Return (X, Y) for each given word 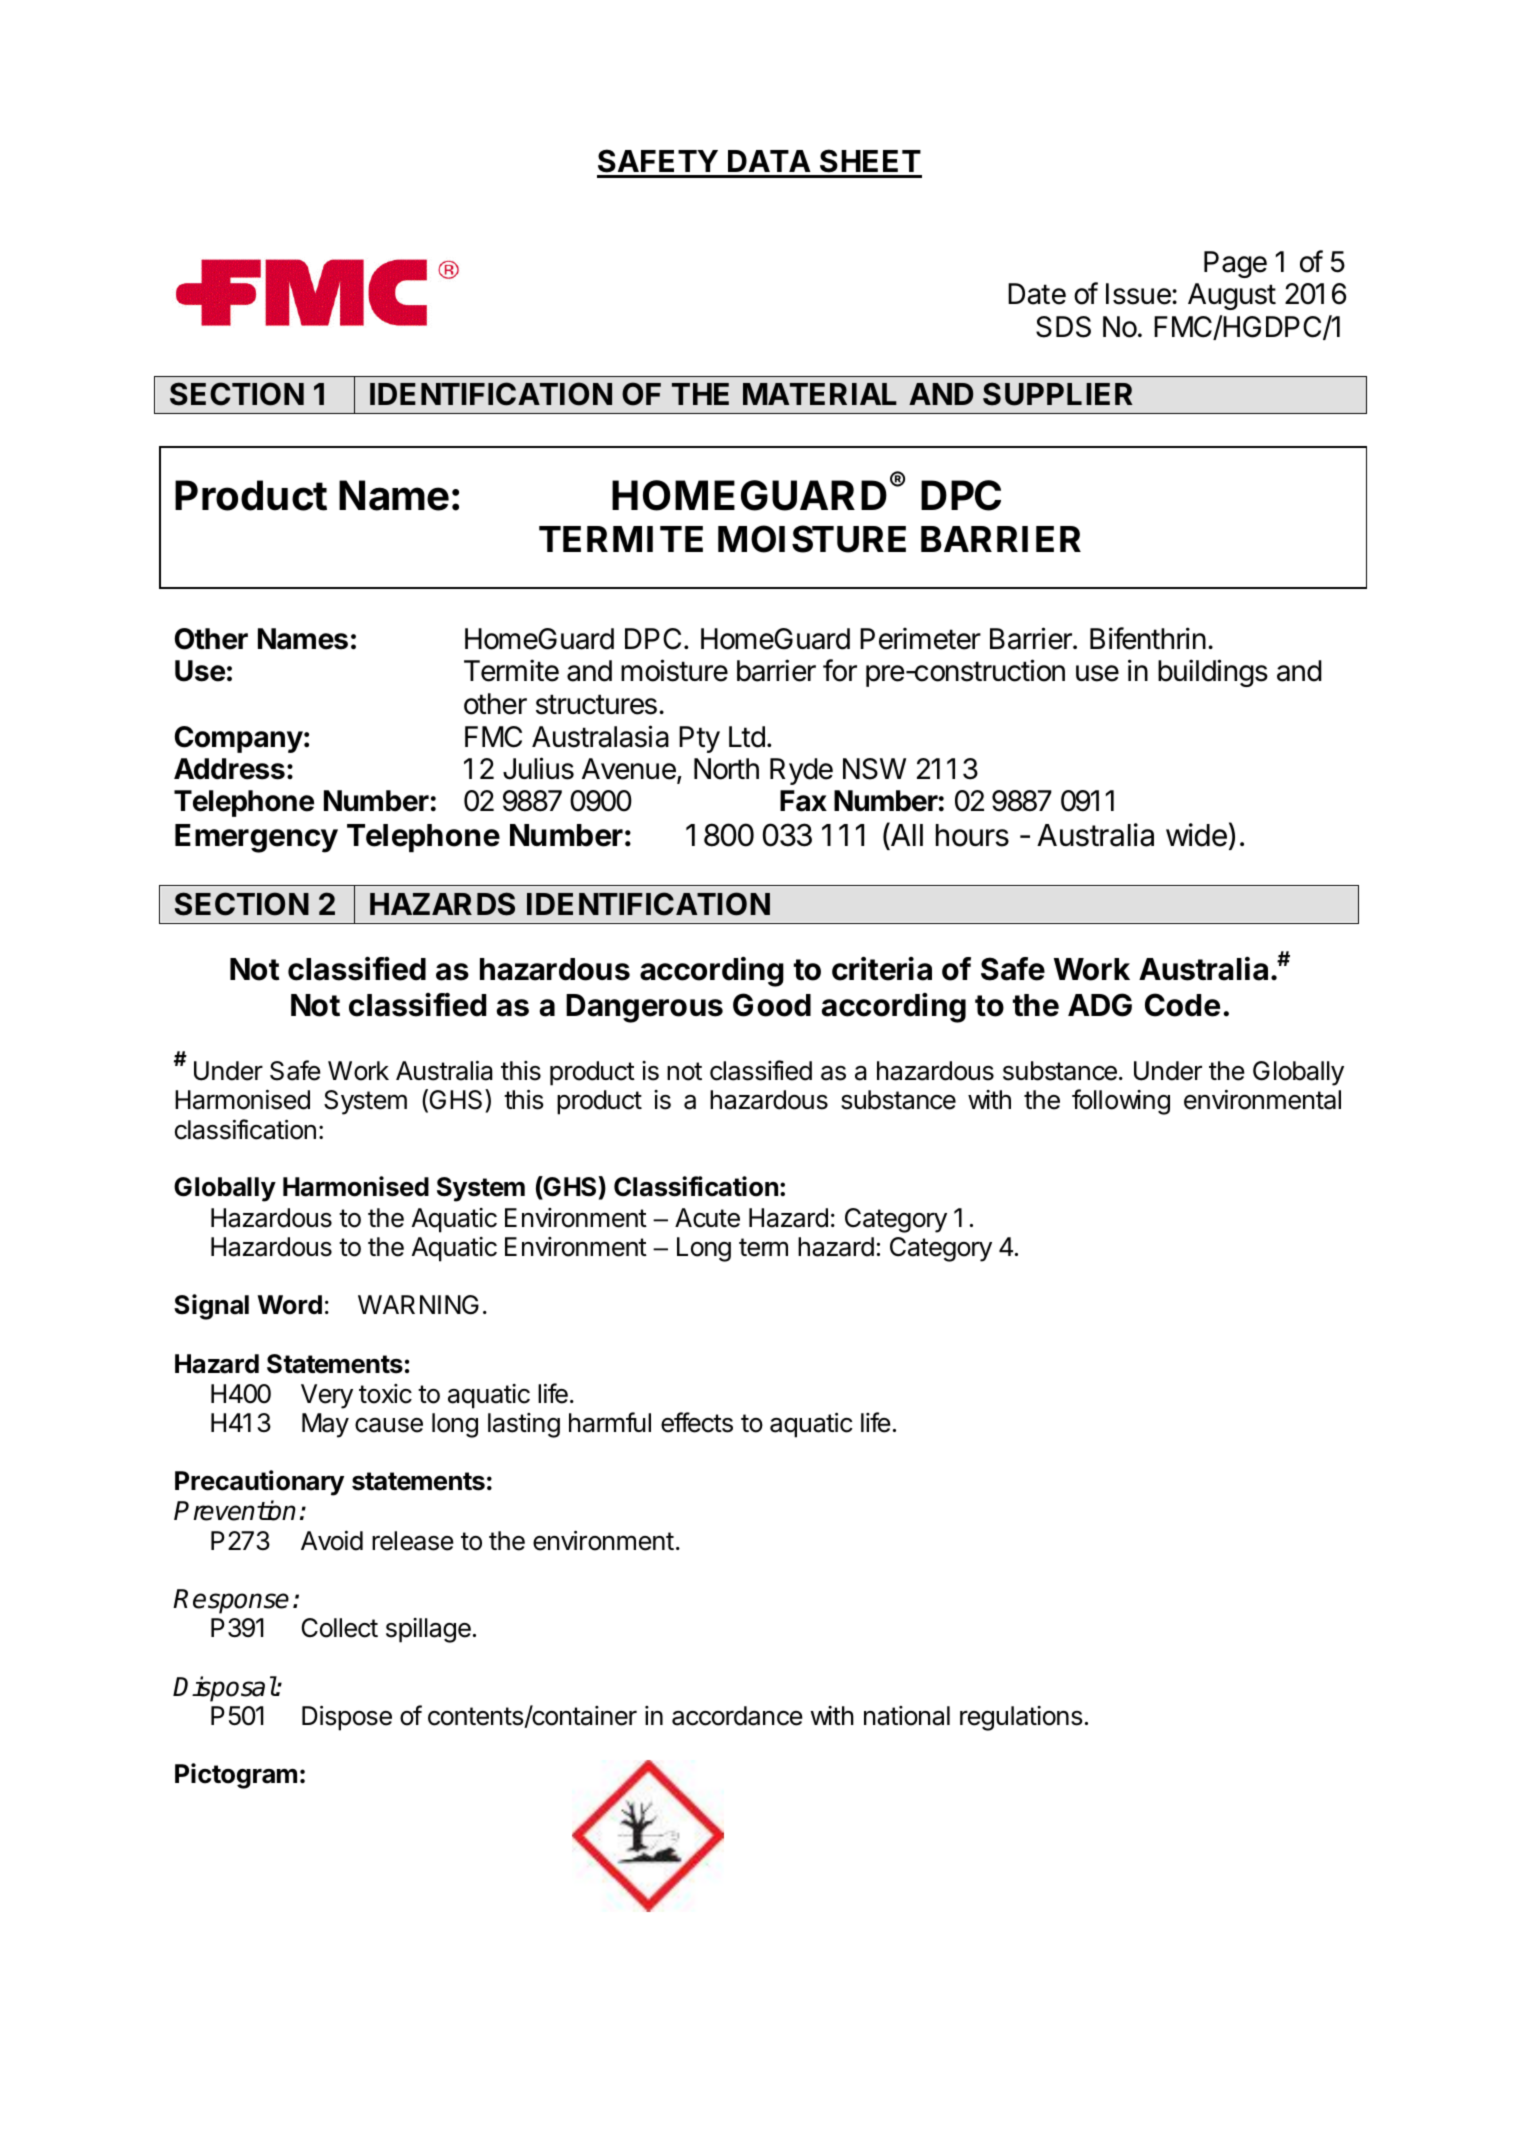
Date (1037, 294)
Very (327, 1396)
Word (289, 1305)
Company (239, 739)
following (1121, 1102)
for (840, 670)
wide (1196, 835)
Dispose (347, 1718)
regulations (1021, 1718)
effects (697, 1422)
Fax (803, 801)
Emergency (256, 838)
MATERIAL (820, 394)
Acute (707, 1218)
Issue (1139, 294)
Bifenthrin (1148, 638)
